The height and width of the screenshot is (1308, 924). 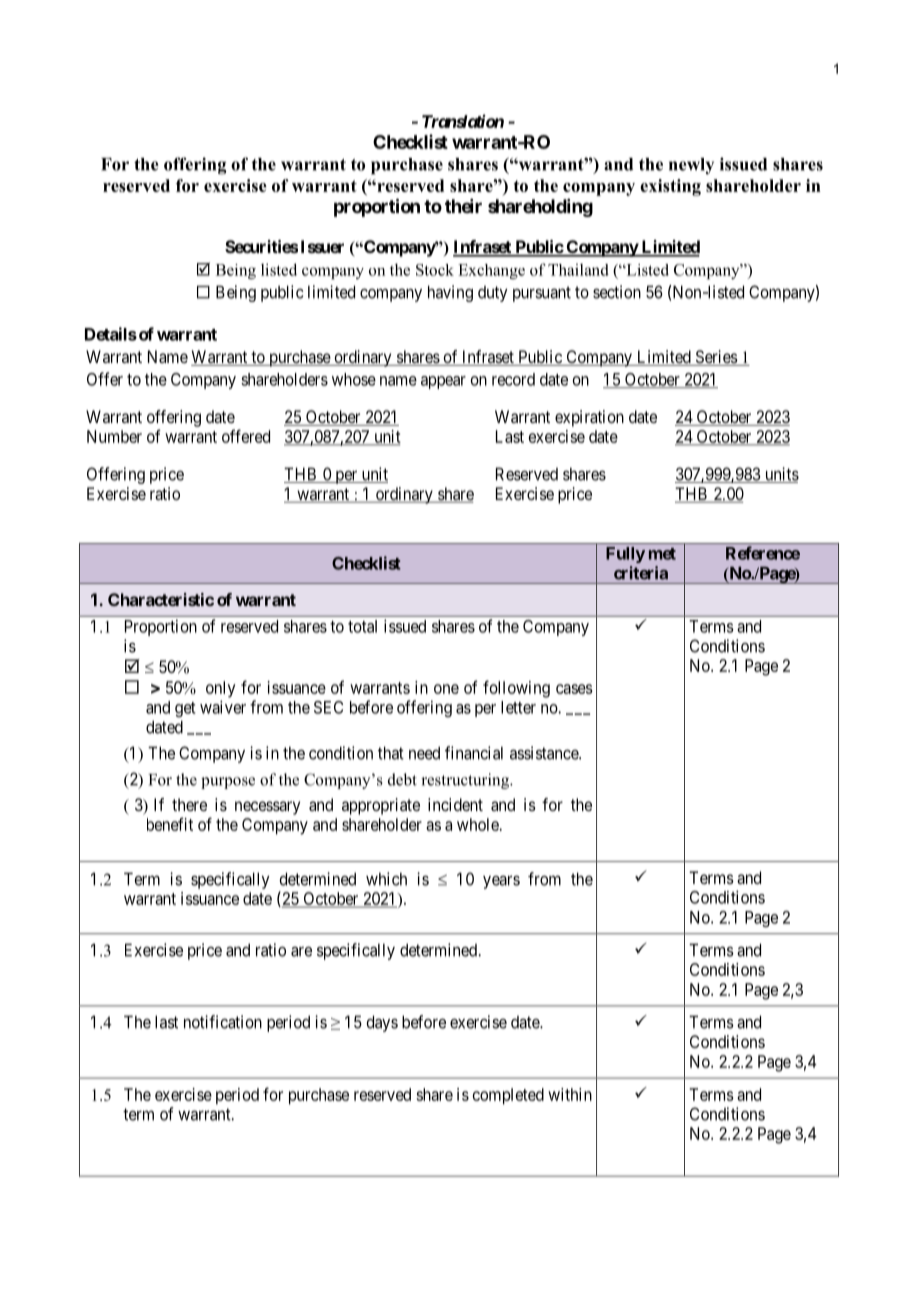 I want to click on purpose, so click(x=228, y=783).
